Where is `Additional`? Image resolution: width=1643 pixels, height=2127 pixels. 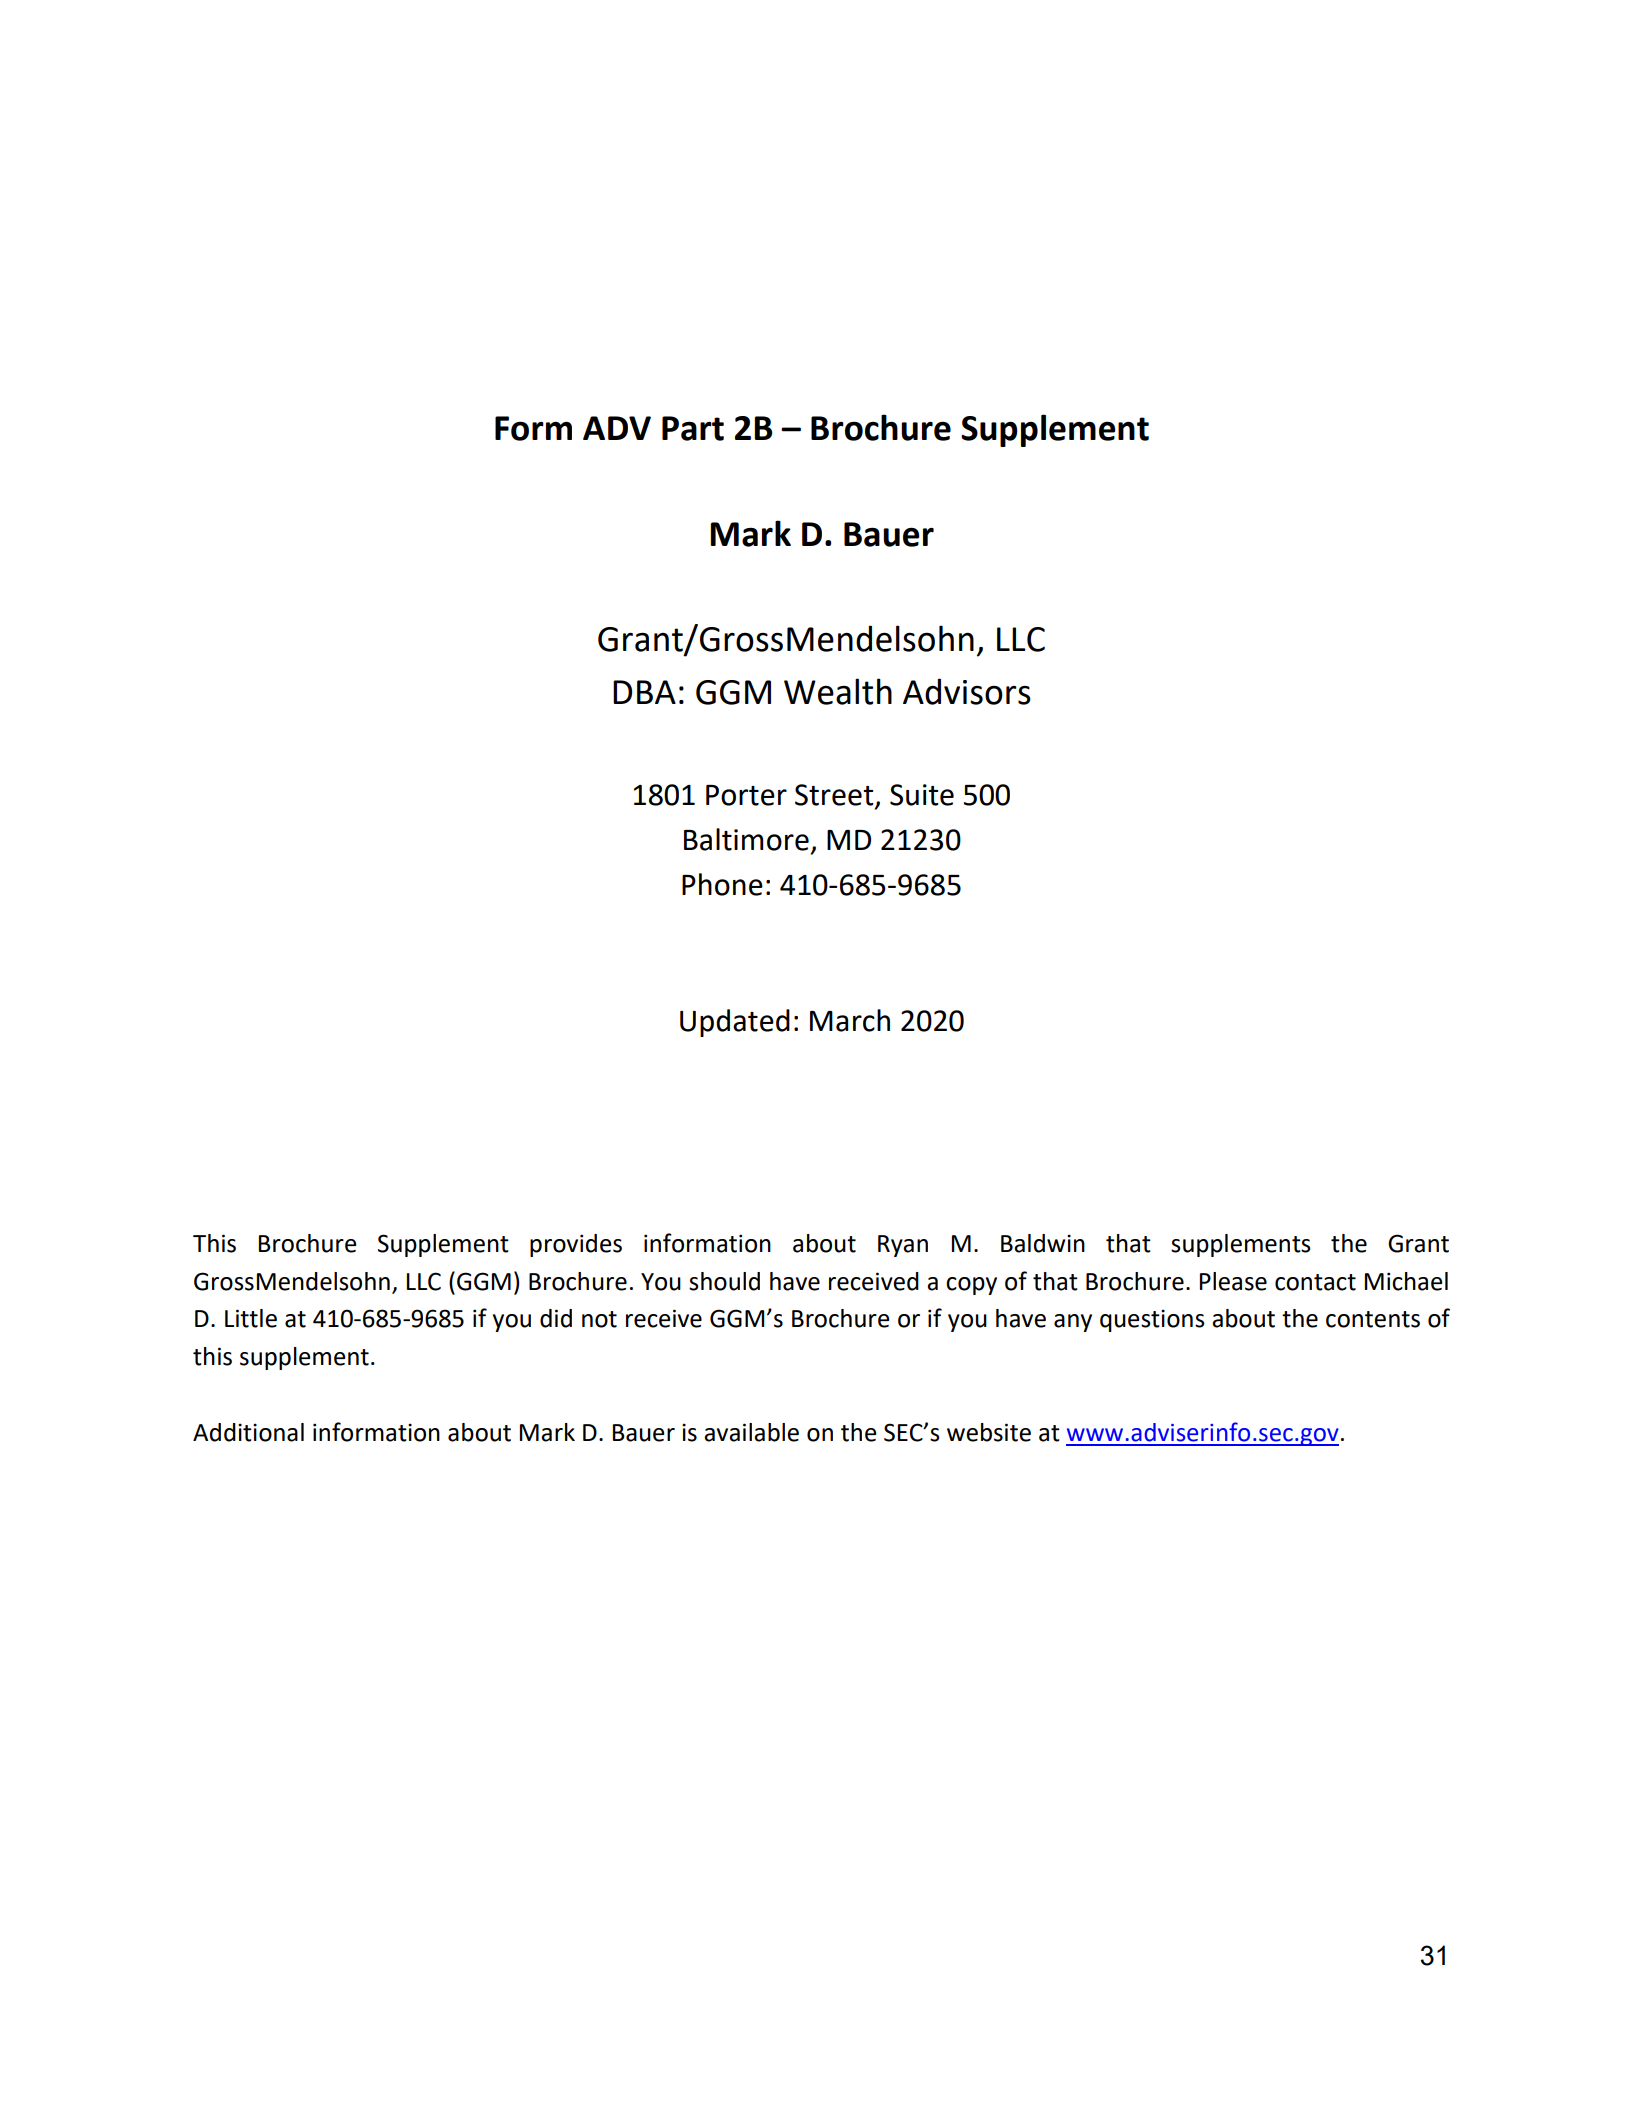 Additional is located at coordinates (248, 1432).
